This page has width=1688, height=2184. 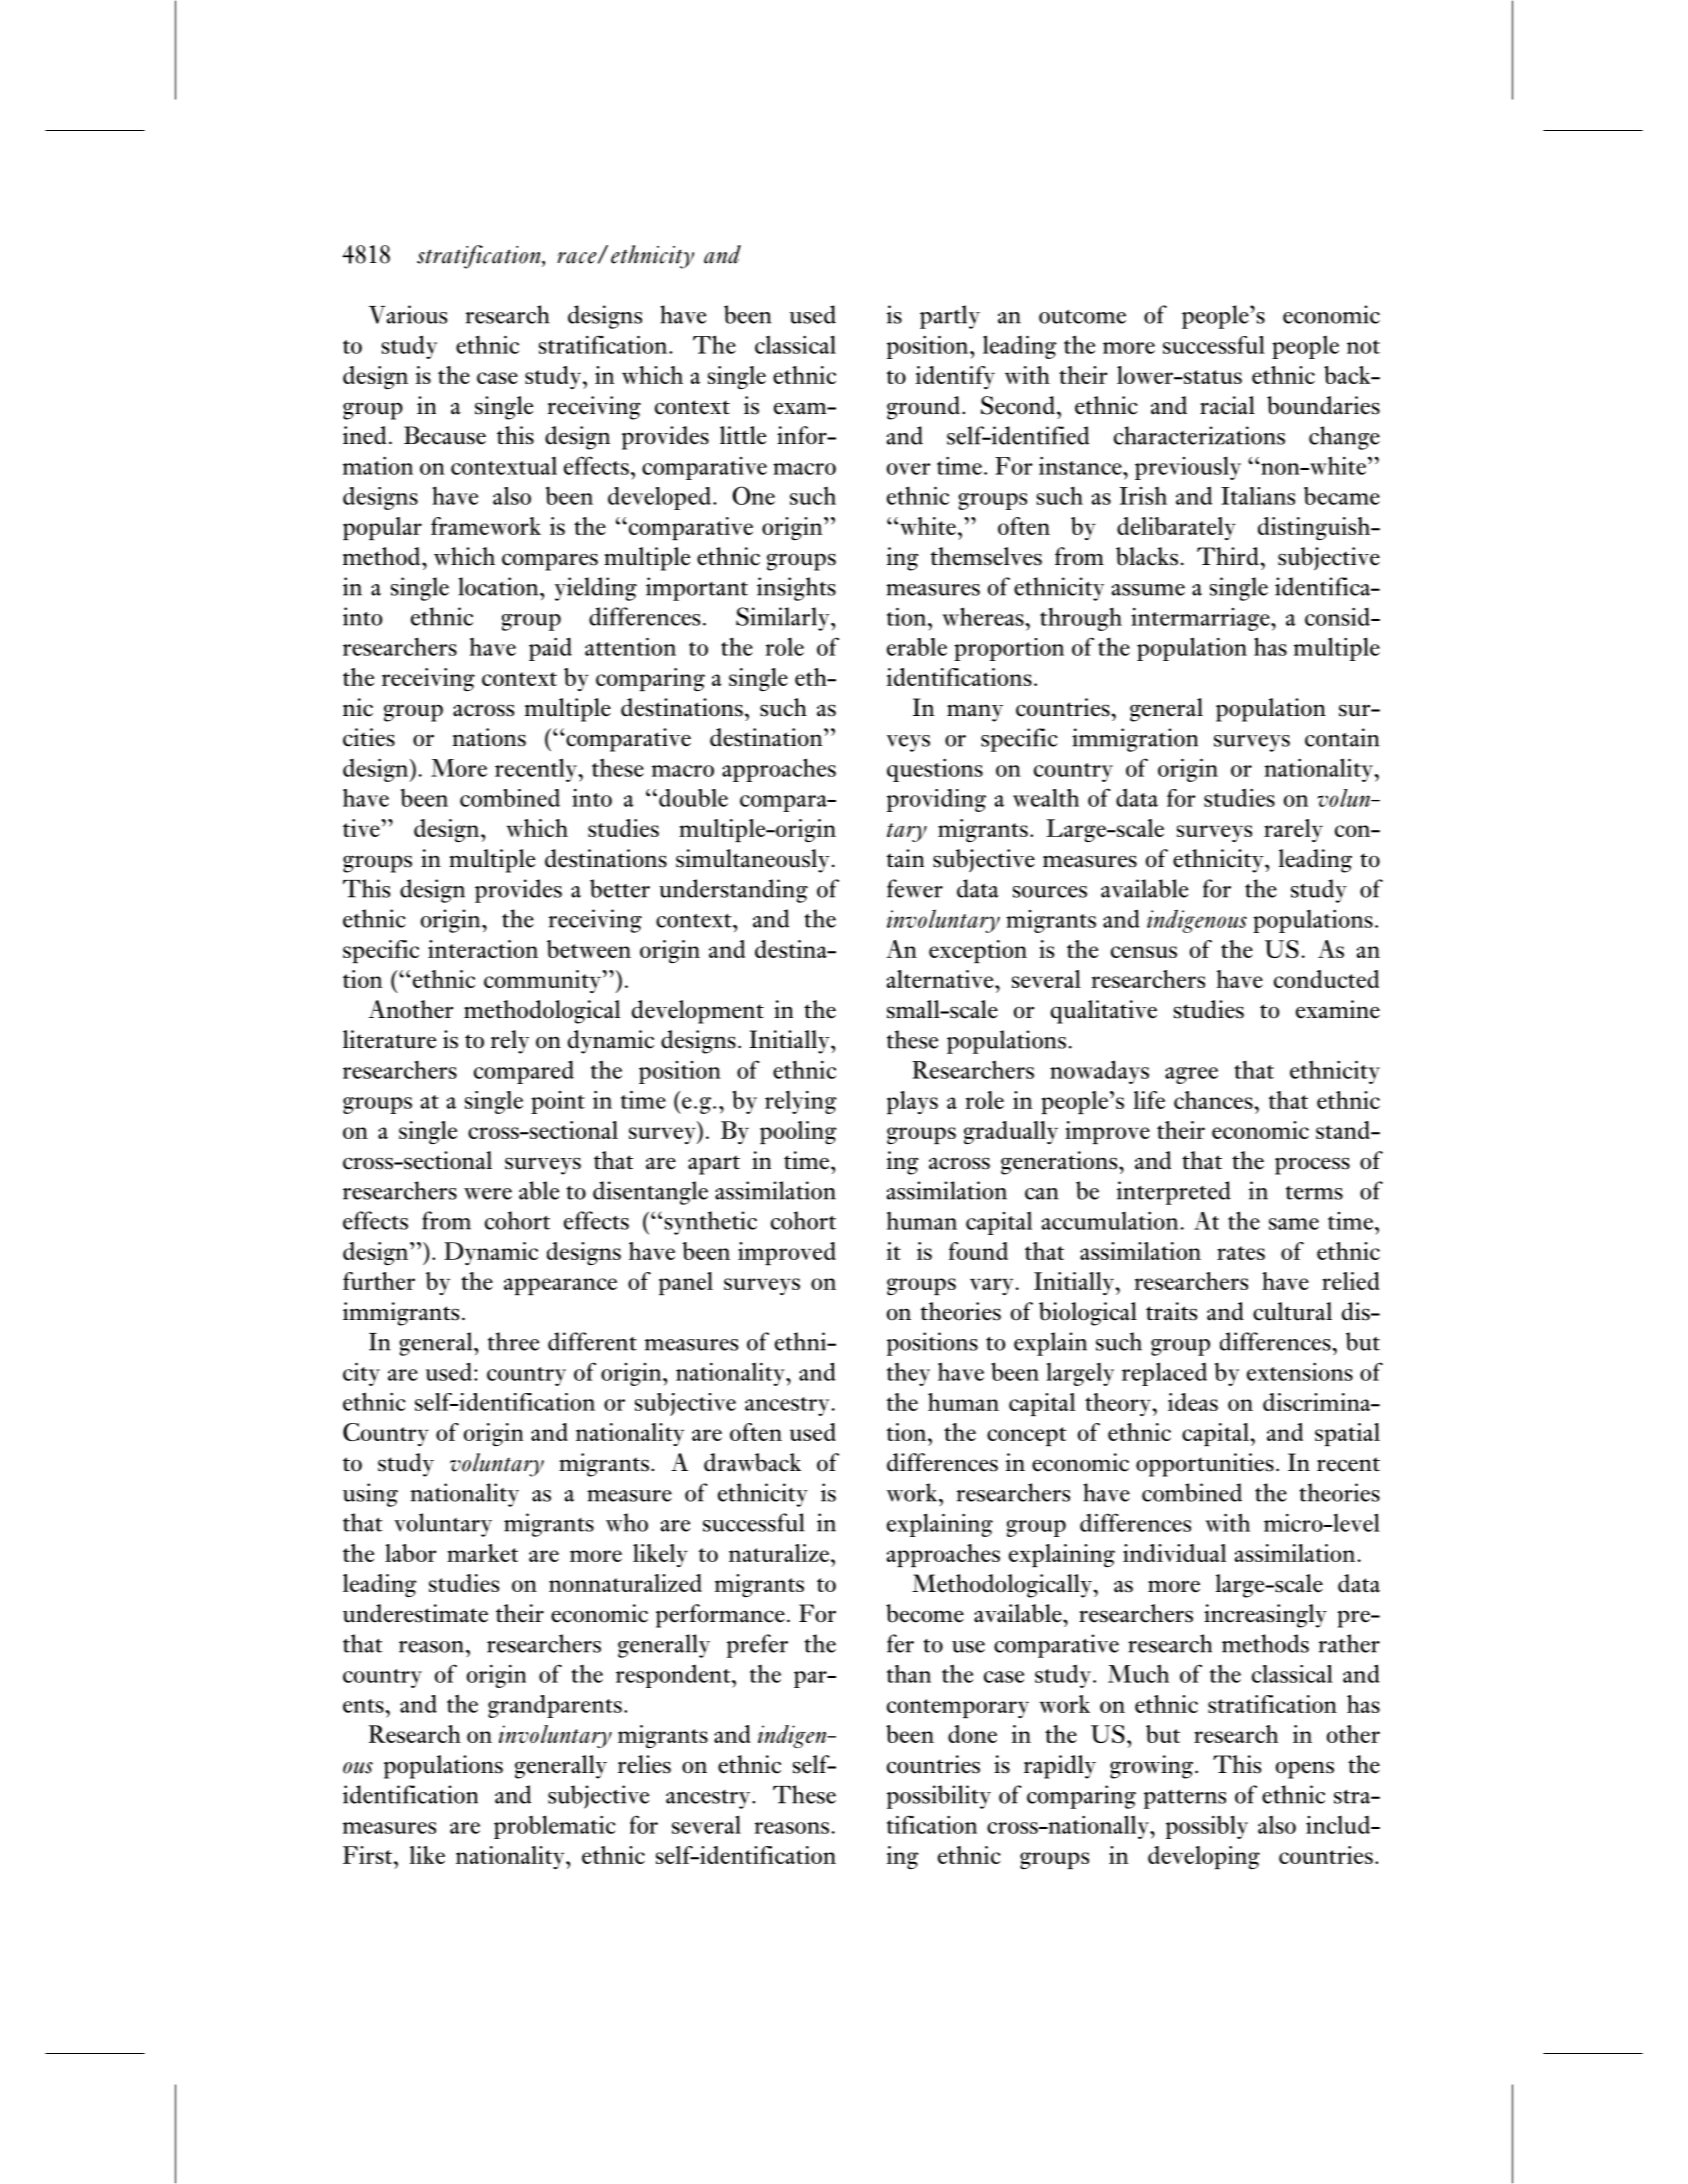 What do you see at coordinates (555, 1827) in the page?
I see `problematic` at bounding box center [555, 1827].
